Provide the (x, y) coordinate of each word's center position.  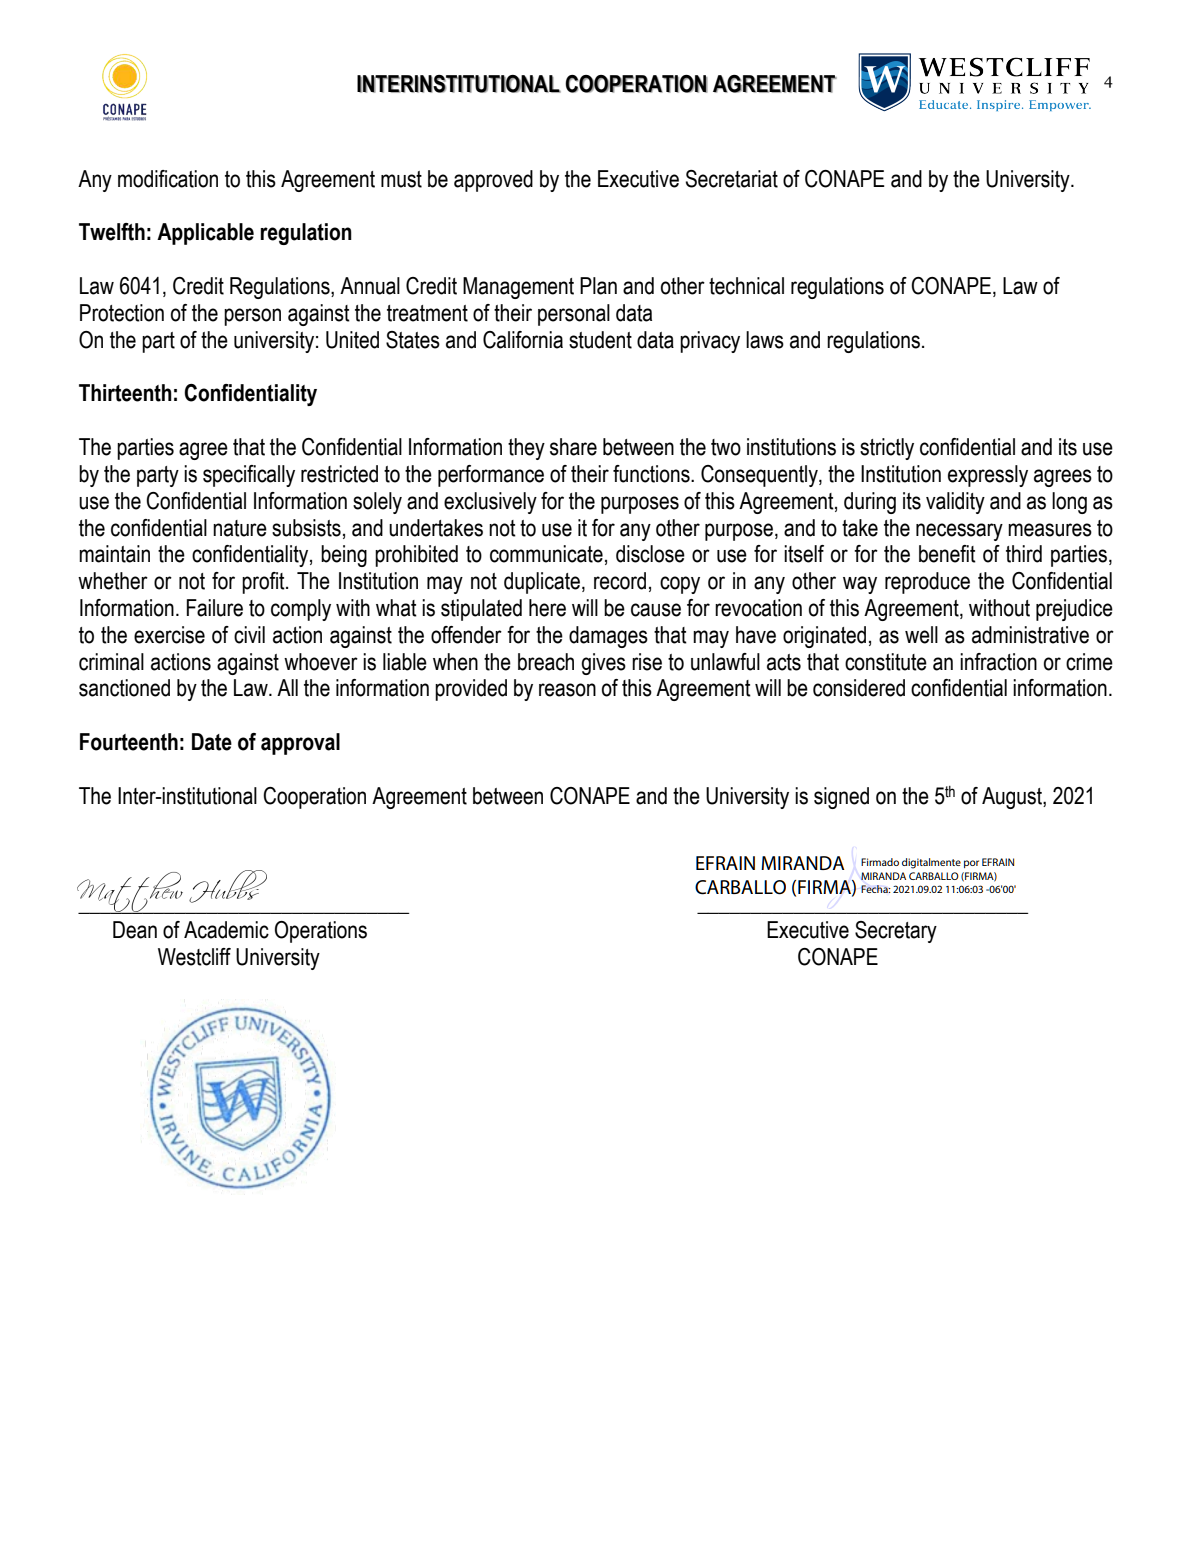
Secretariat (732, 179)
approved (493, 181)
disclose (650, 554)
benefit (947, 554)
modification (168, 179)
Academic (226, 930)
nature (240, 528)
